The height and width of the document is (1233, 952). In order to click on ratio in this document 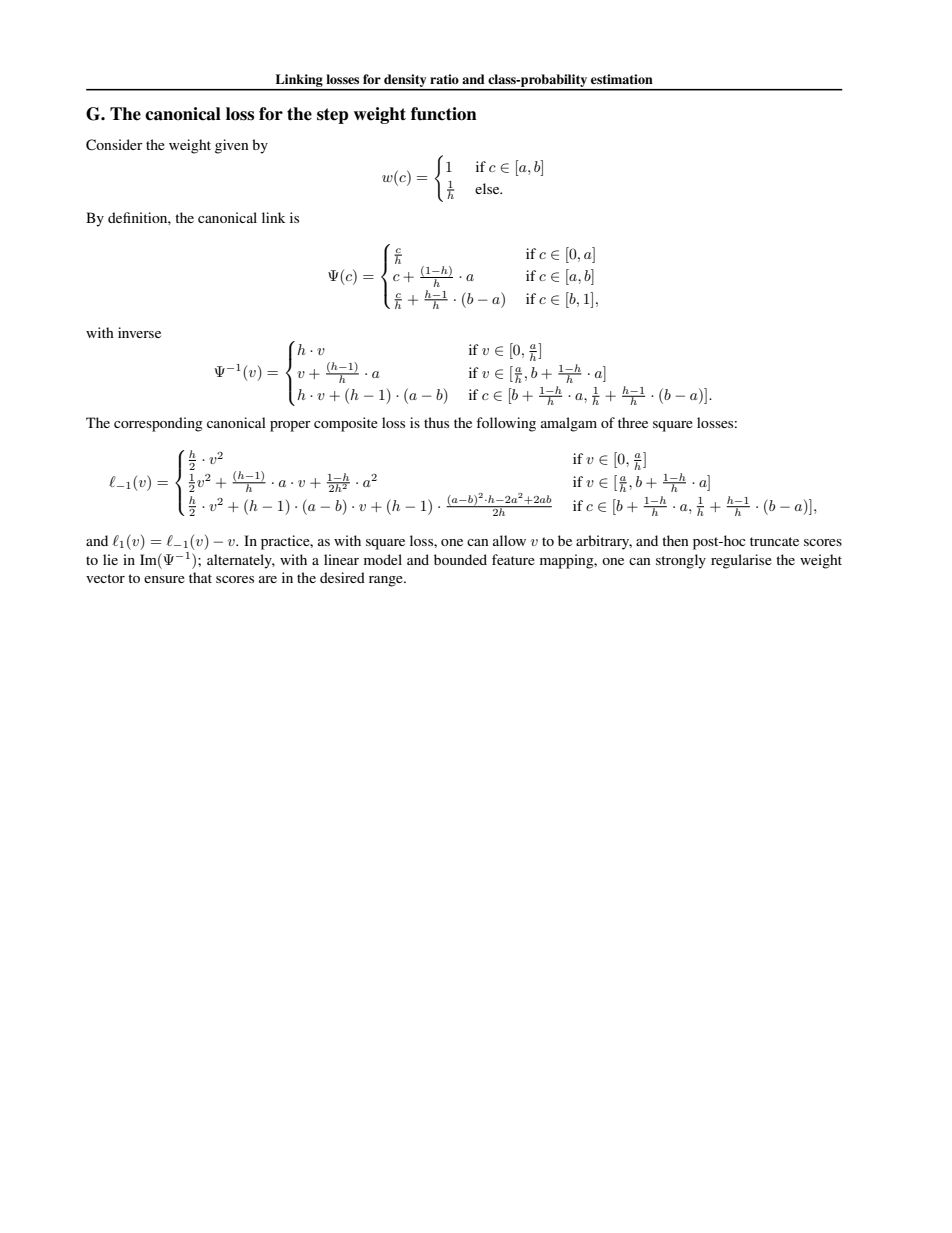, I will do `click(444, 79)`.
